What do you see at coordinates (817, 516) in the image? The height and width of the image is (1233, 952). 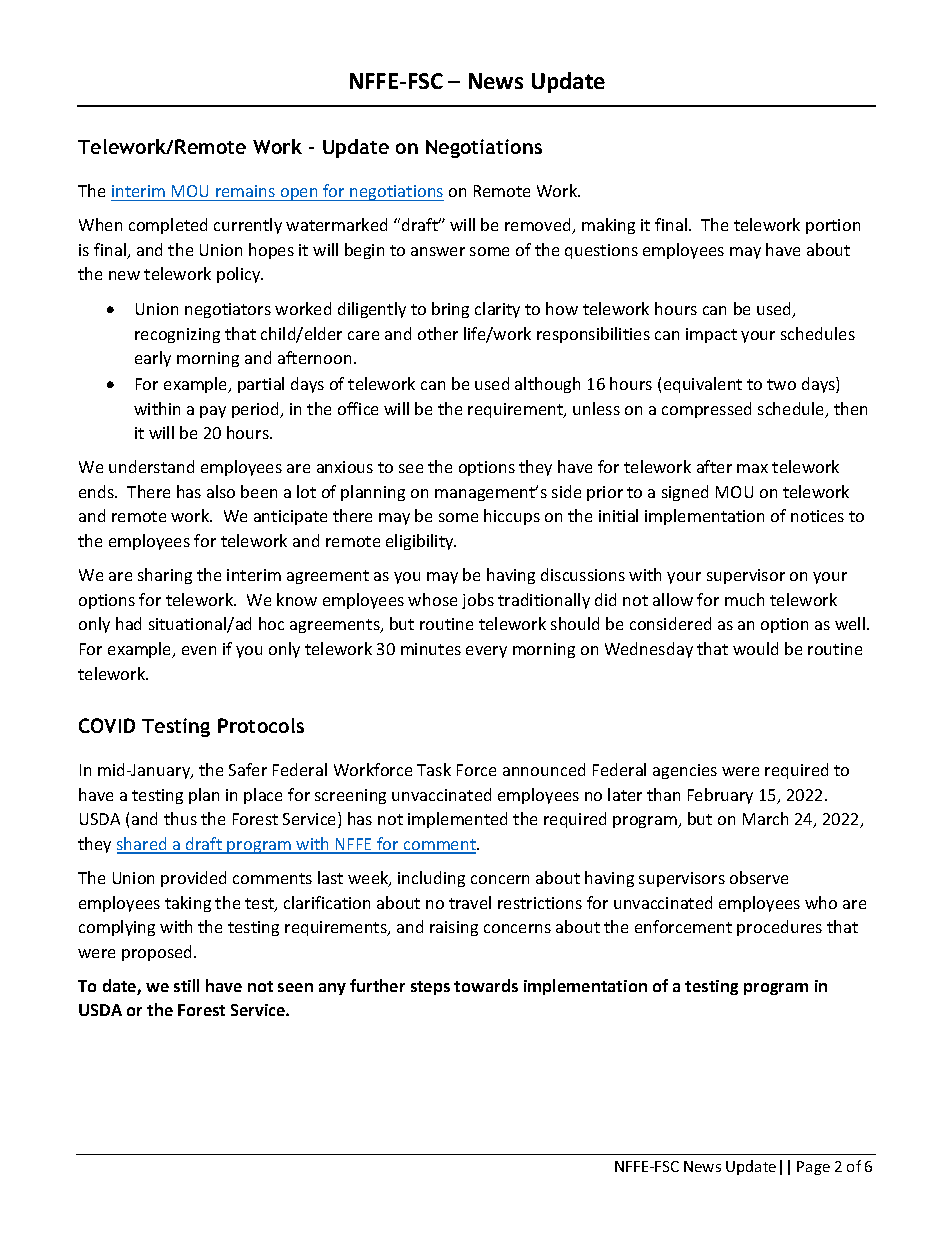 I see `notices` at bounding box center [817, 516].
